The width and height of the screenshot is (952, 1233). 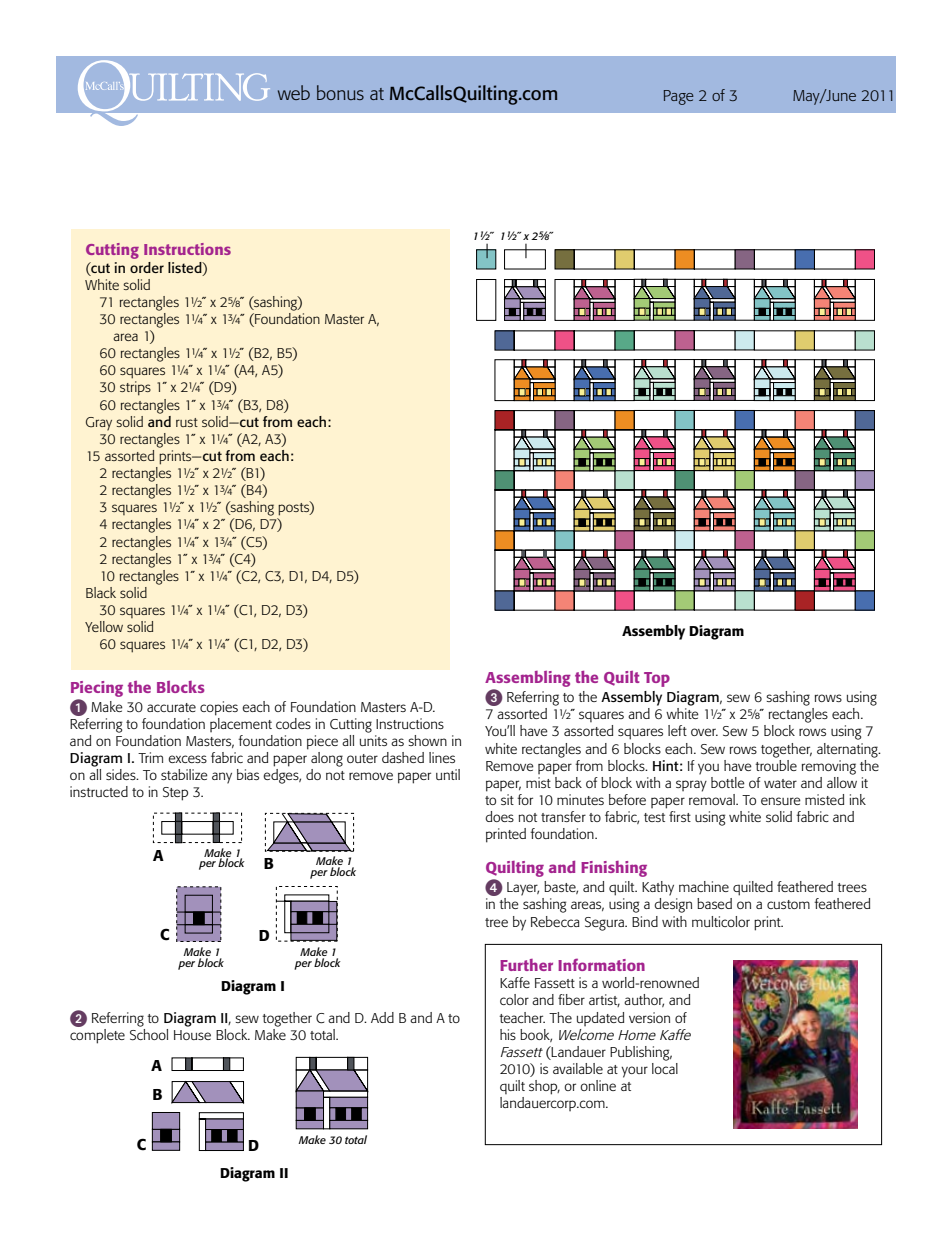 What do you see at coordinates (192, 1035) in the screenshot?
I see `House` at bounding box center [192, 1035].
